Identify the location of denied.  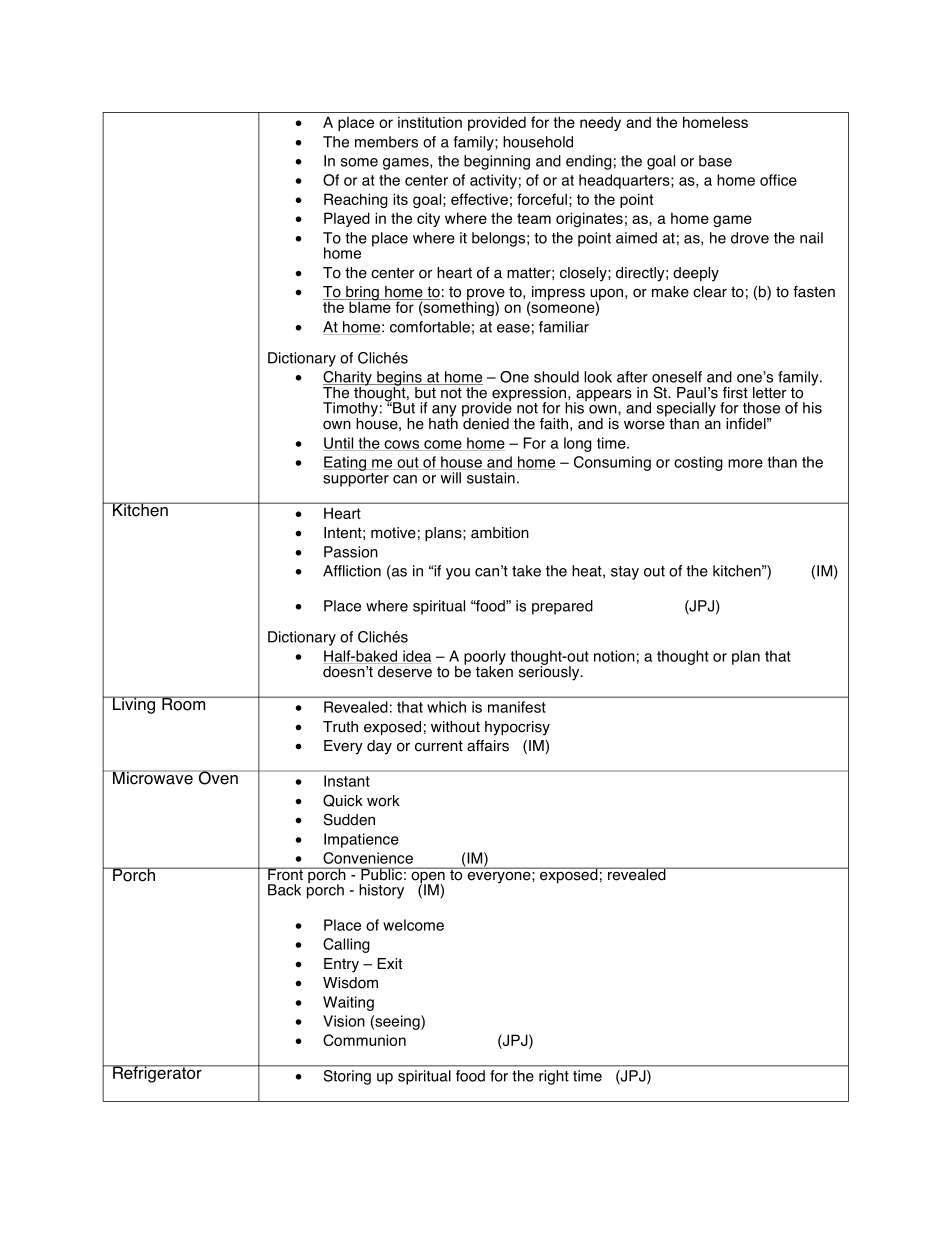
(485, 423).
